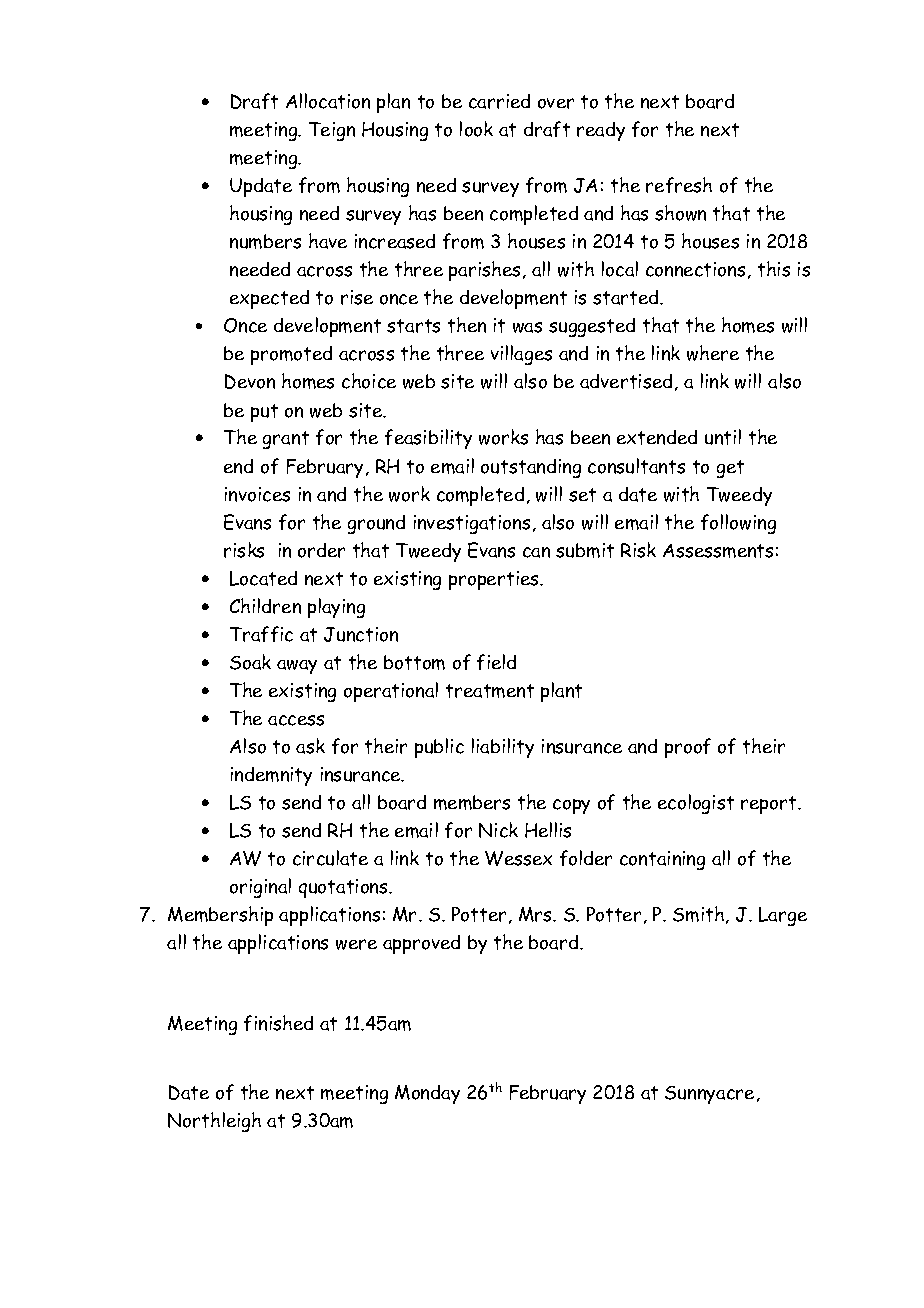  I want to click on ecologist, so click(696, 804).
